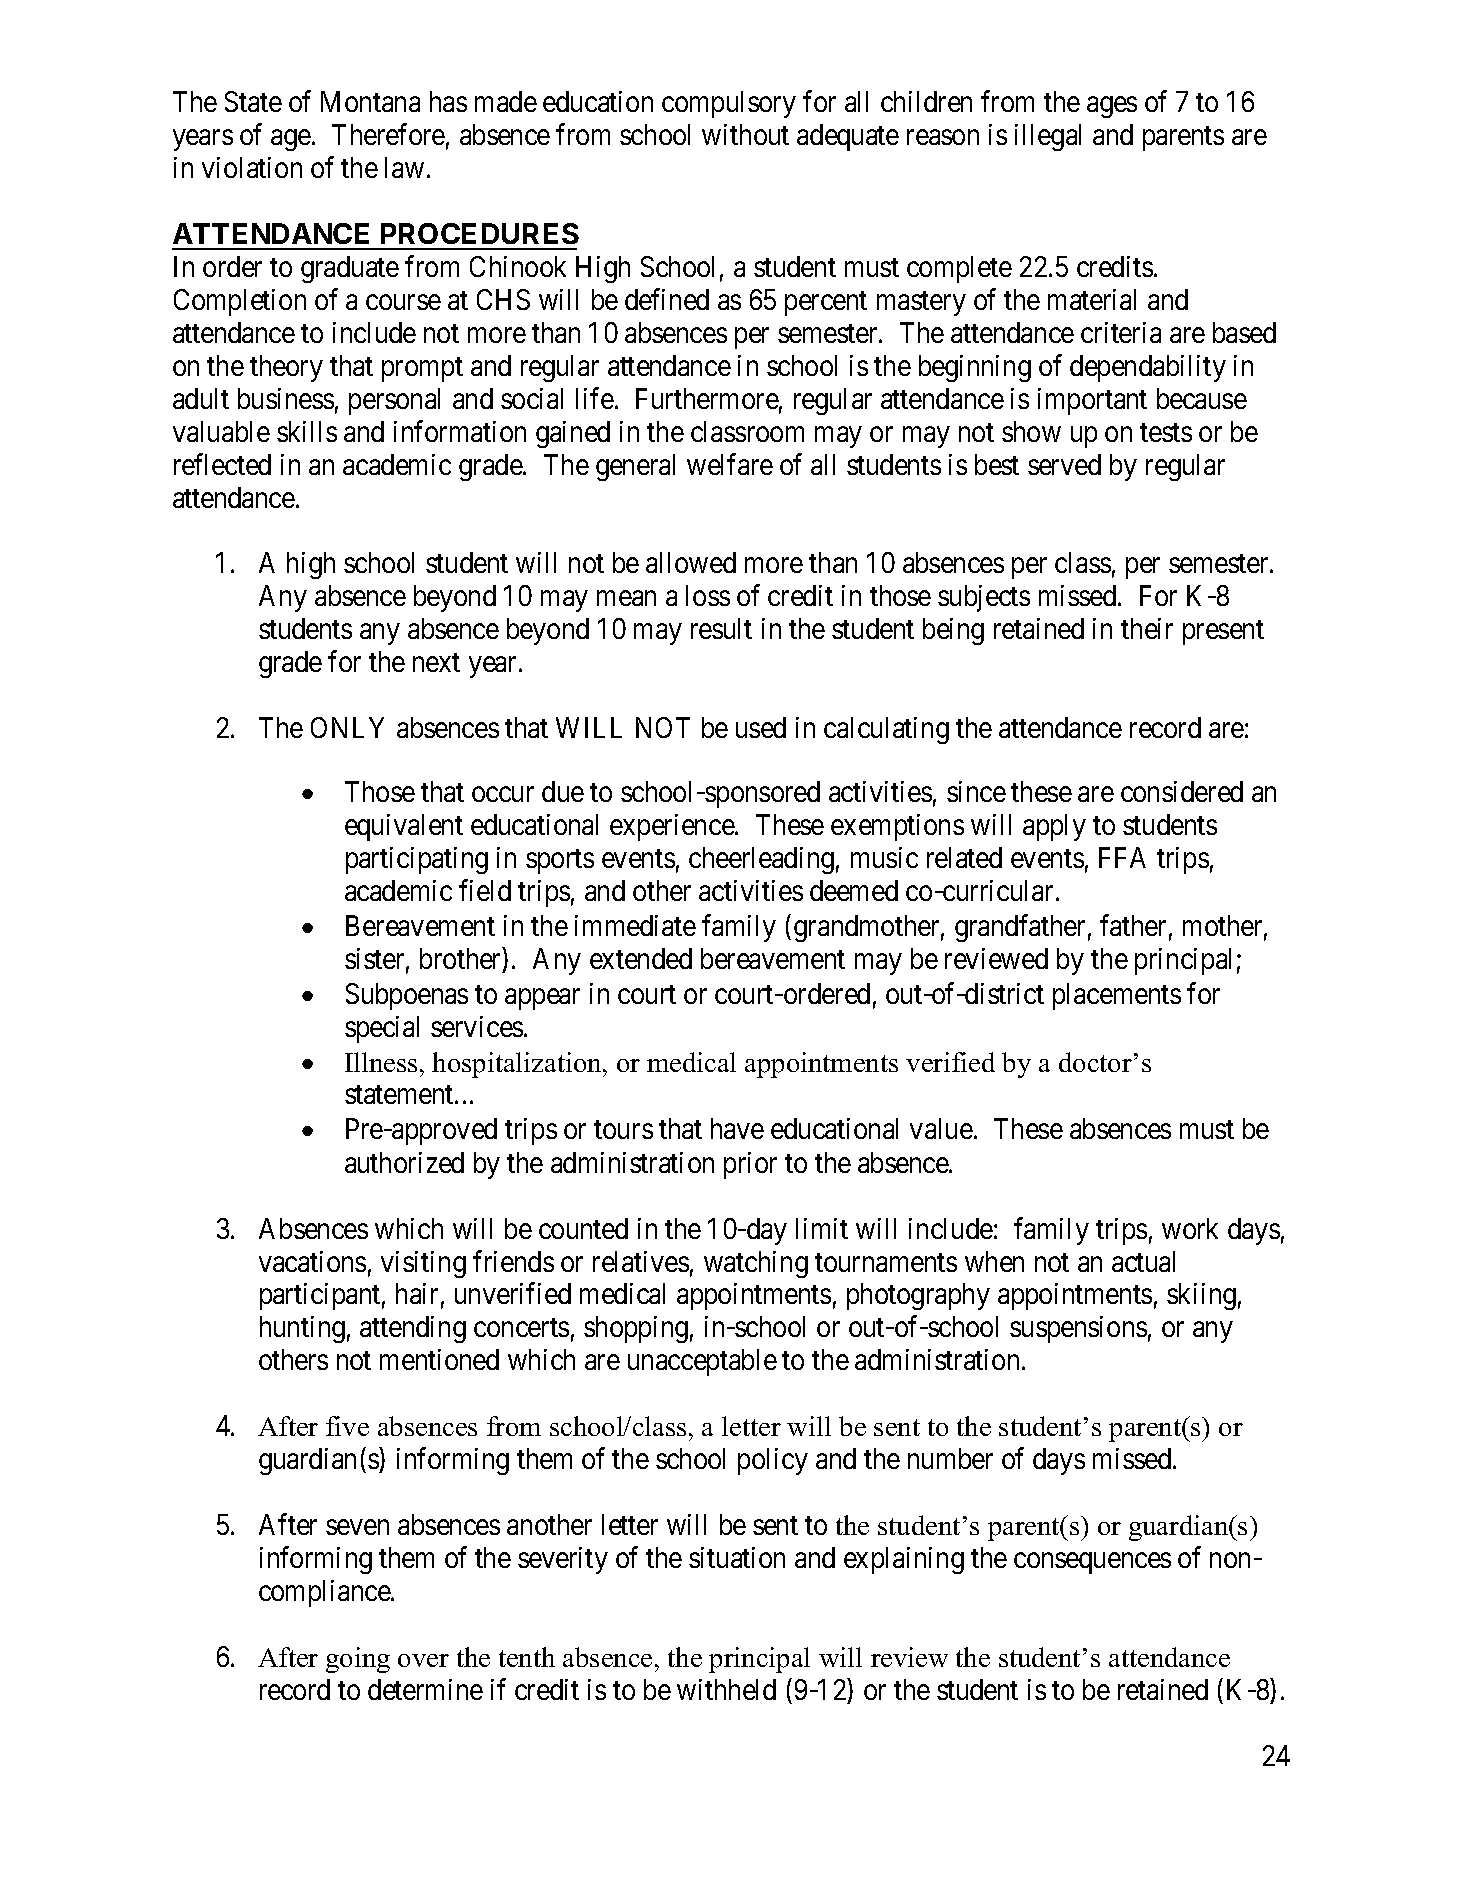  What do you see at coordinates (358, 1660) in the page?
I see `going` at bounding box center [358, 1660].
